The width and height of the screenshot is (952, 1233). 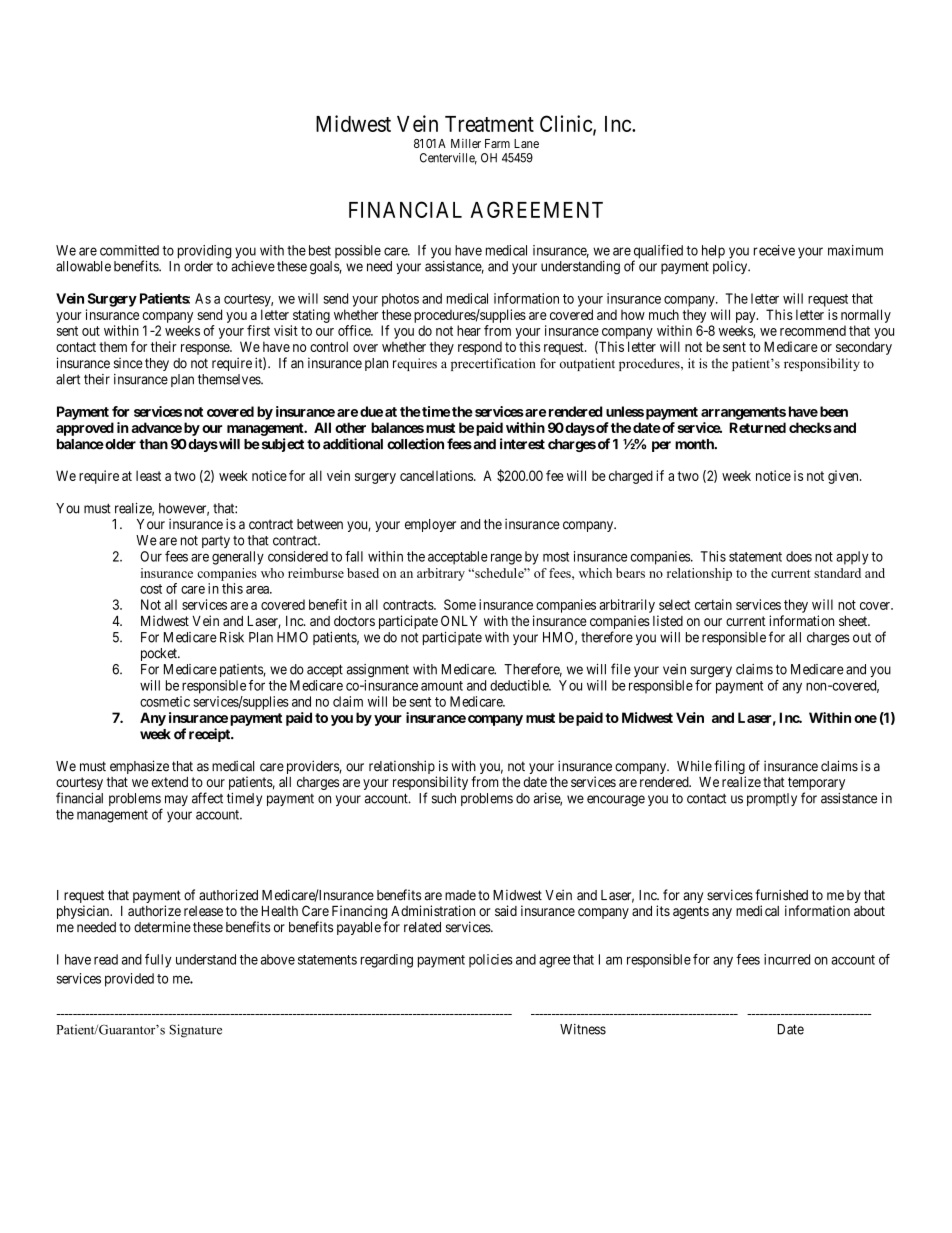 What do you see at coordinates (466, 143) in the screenshot?
I see `Miller` at bounding box center [466, 143].
